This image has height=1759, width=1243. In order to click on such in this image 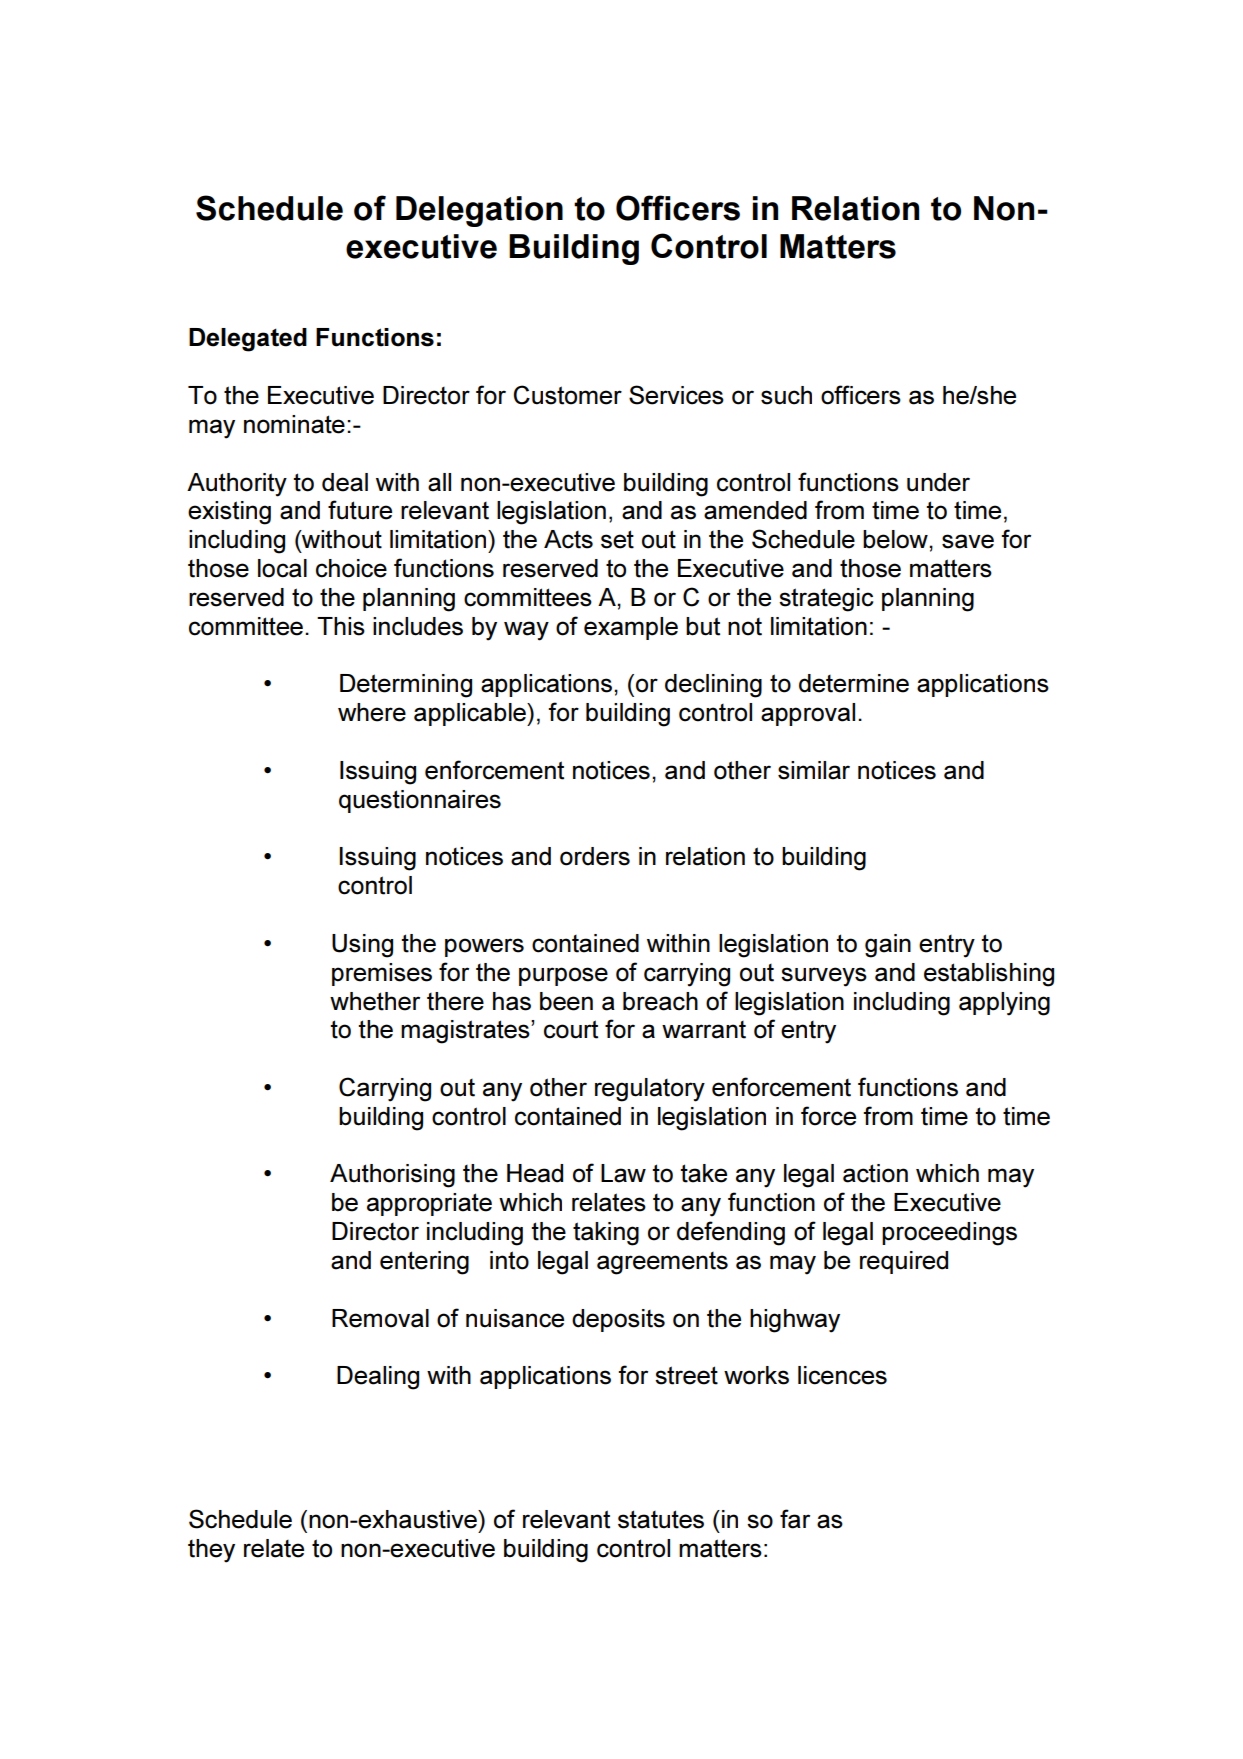, I will do `click(786, 395)`.
